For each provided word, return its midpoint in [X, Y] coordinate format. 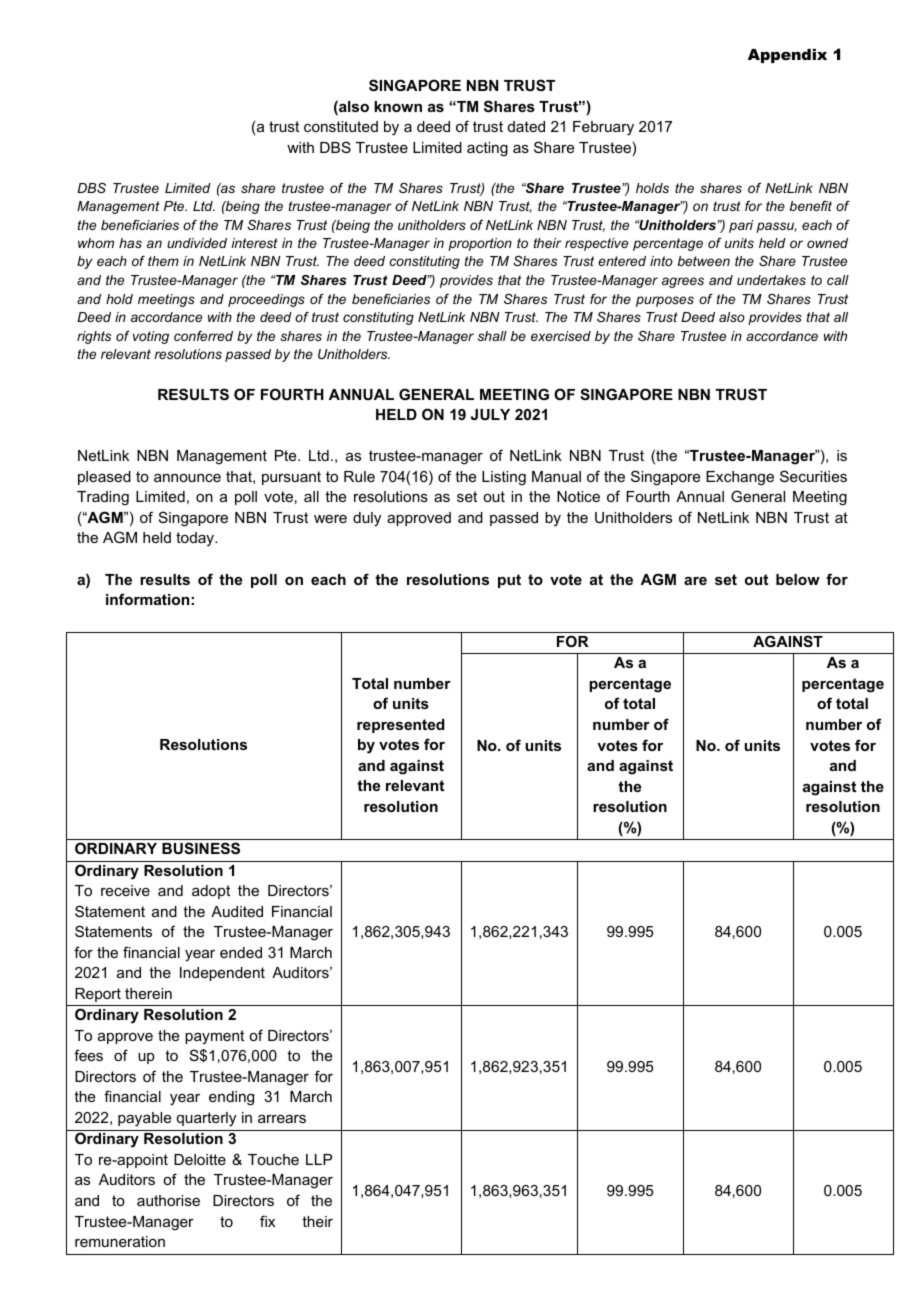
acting [487, 149]
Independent [222, 974]
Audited [237, 911]
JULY [490, 414]
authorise [168, 1200]
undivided [197, 243]
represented [401, 726]
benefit [811, 206]
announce [187, 478]
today [196, 539]
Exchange [740, 478]
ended [241, 952]
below [798, 579]
